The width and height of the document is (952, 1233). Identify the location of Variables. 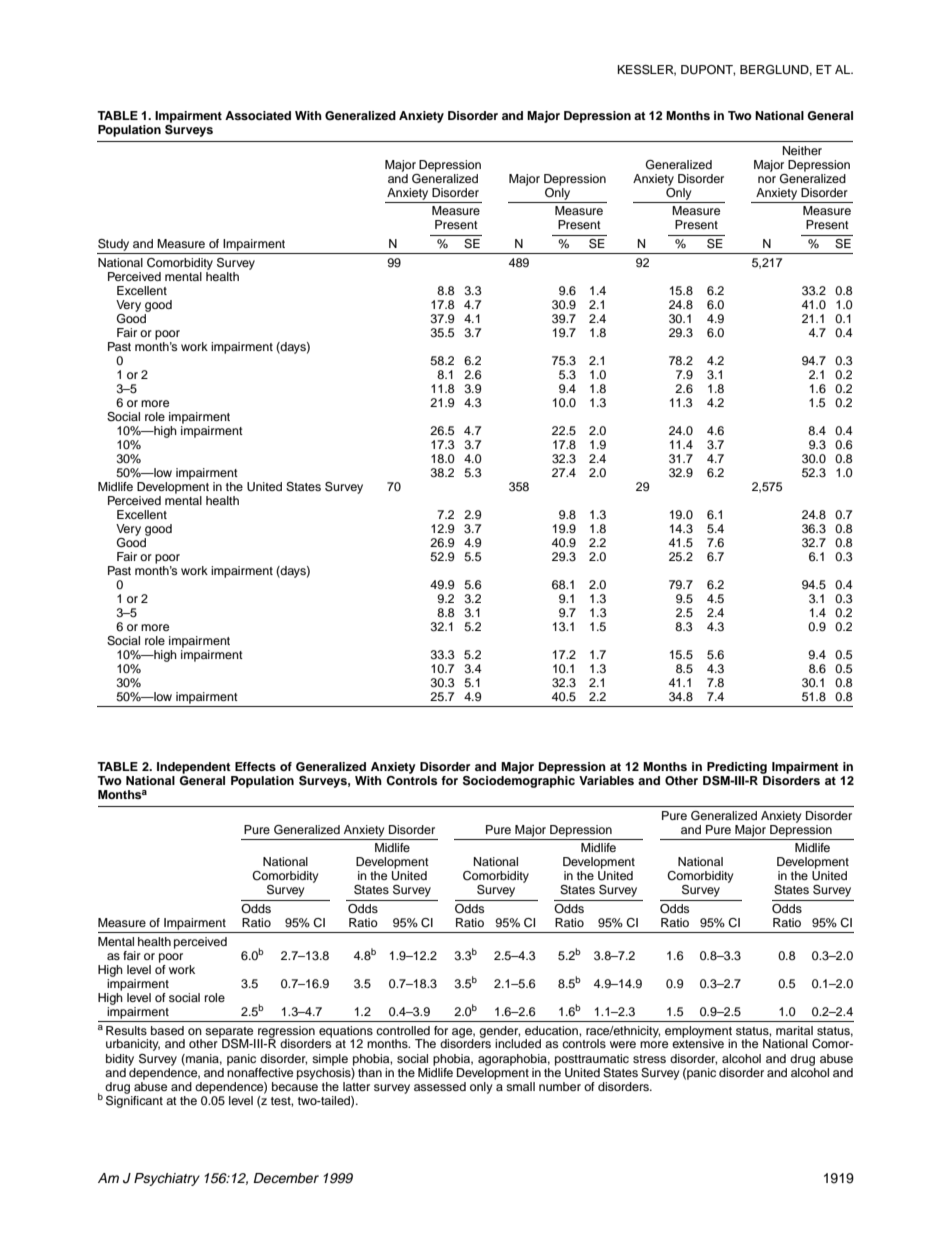
(606, 780).
